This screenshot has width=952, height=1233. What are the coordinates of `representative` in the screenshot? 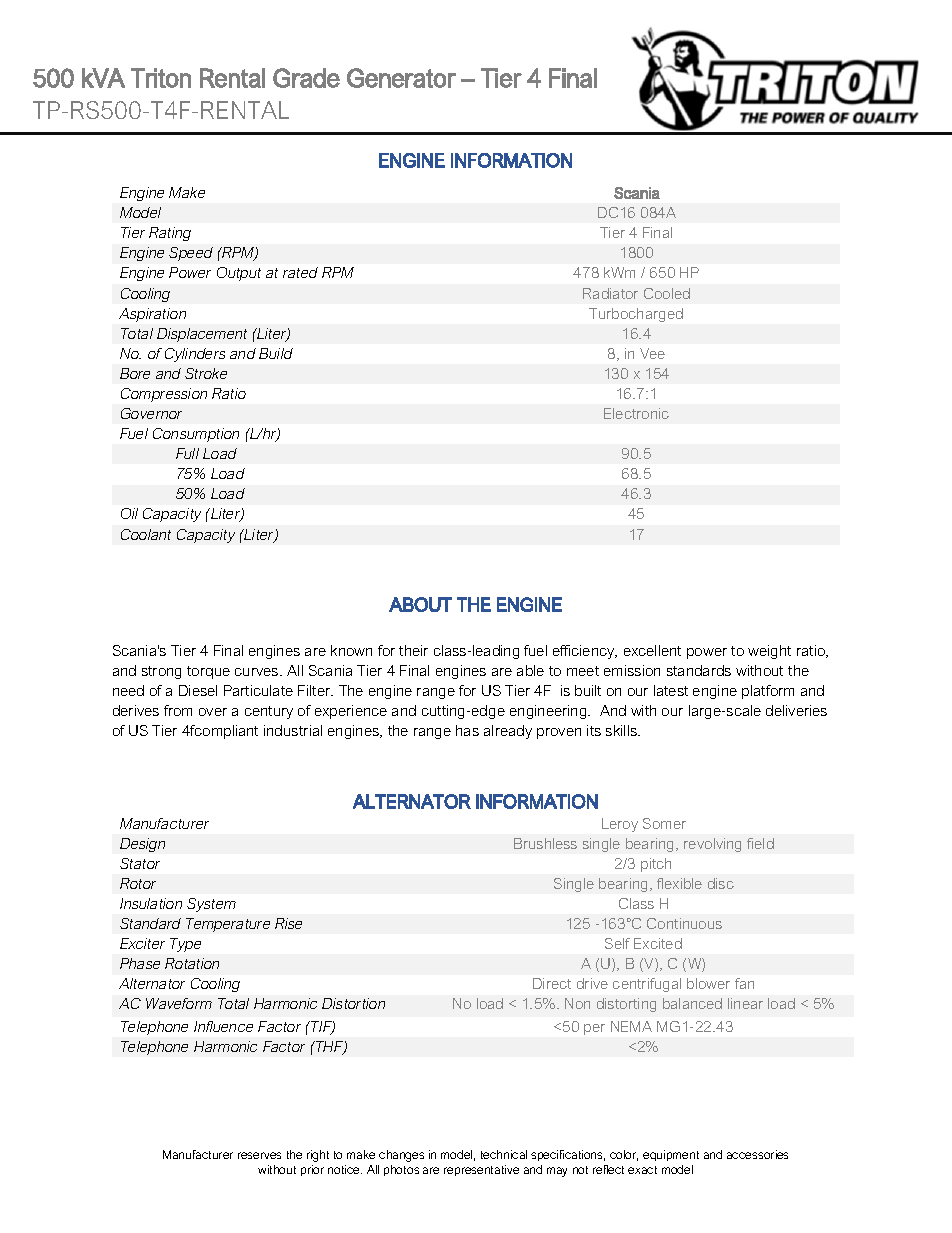 It's located at (481, 1170).
